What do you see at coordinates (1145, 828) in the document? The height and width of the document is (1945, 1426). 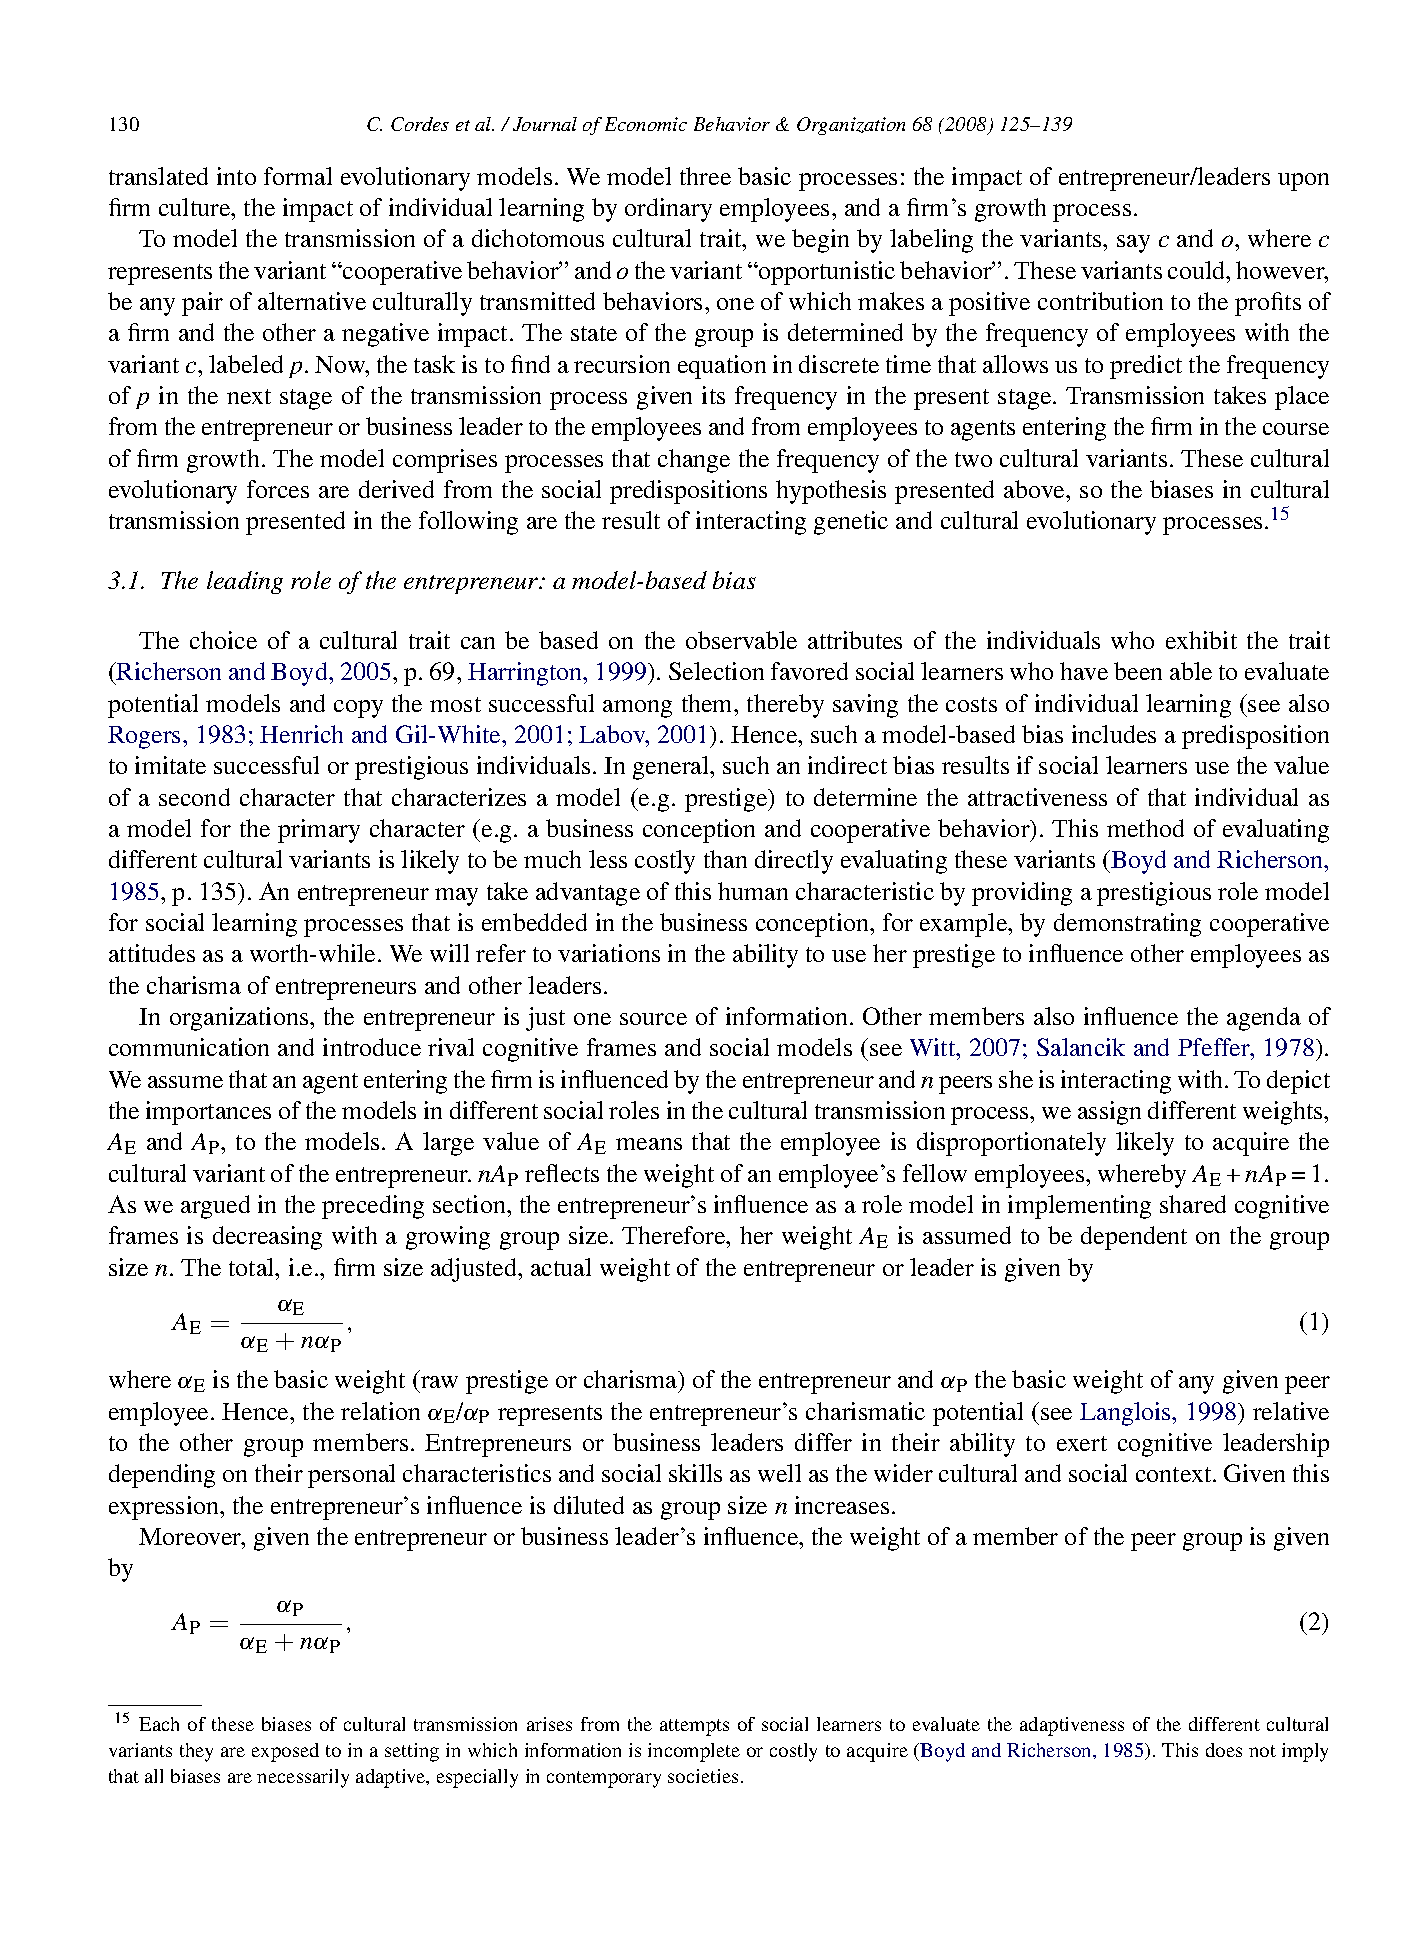 I see `method` at bounding box center [1145, 828].
